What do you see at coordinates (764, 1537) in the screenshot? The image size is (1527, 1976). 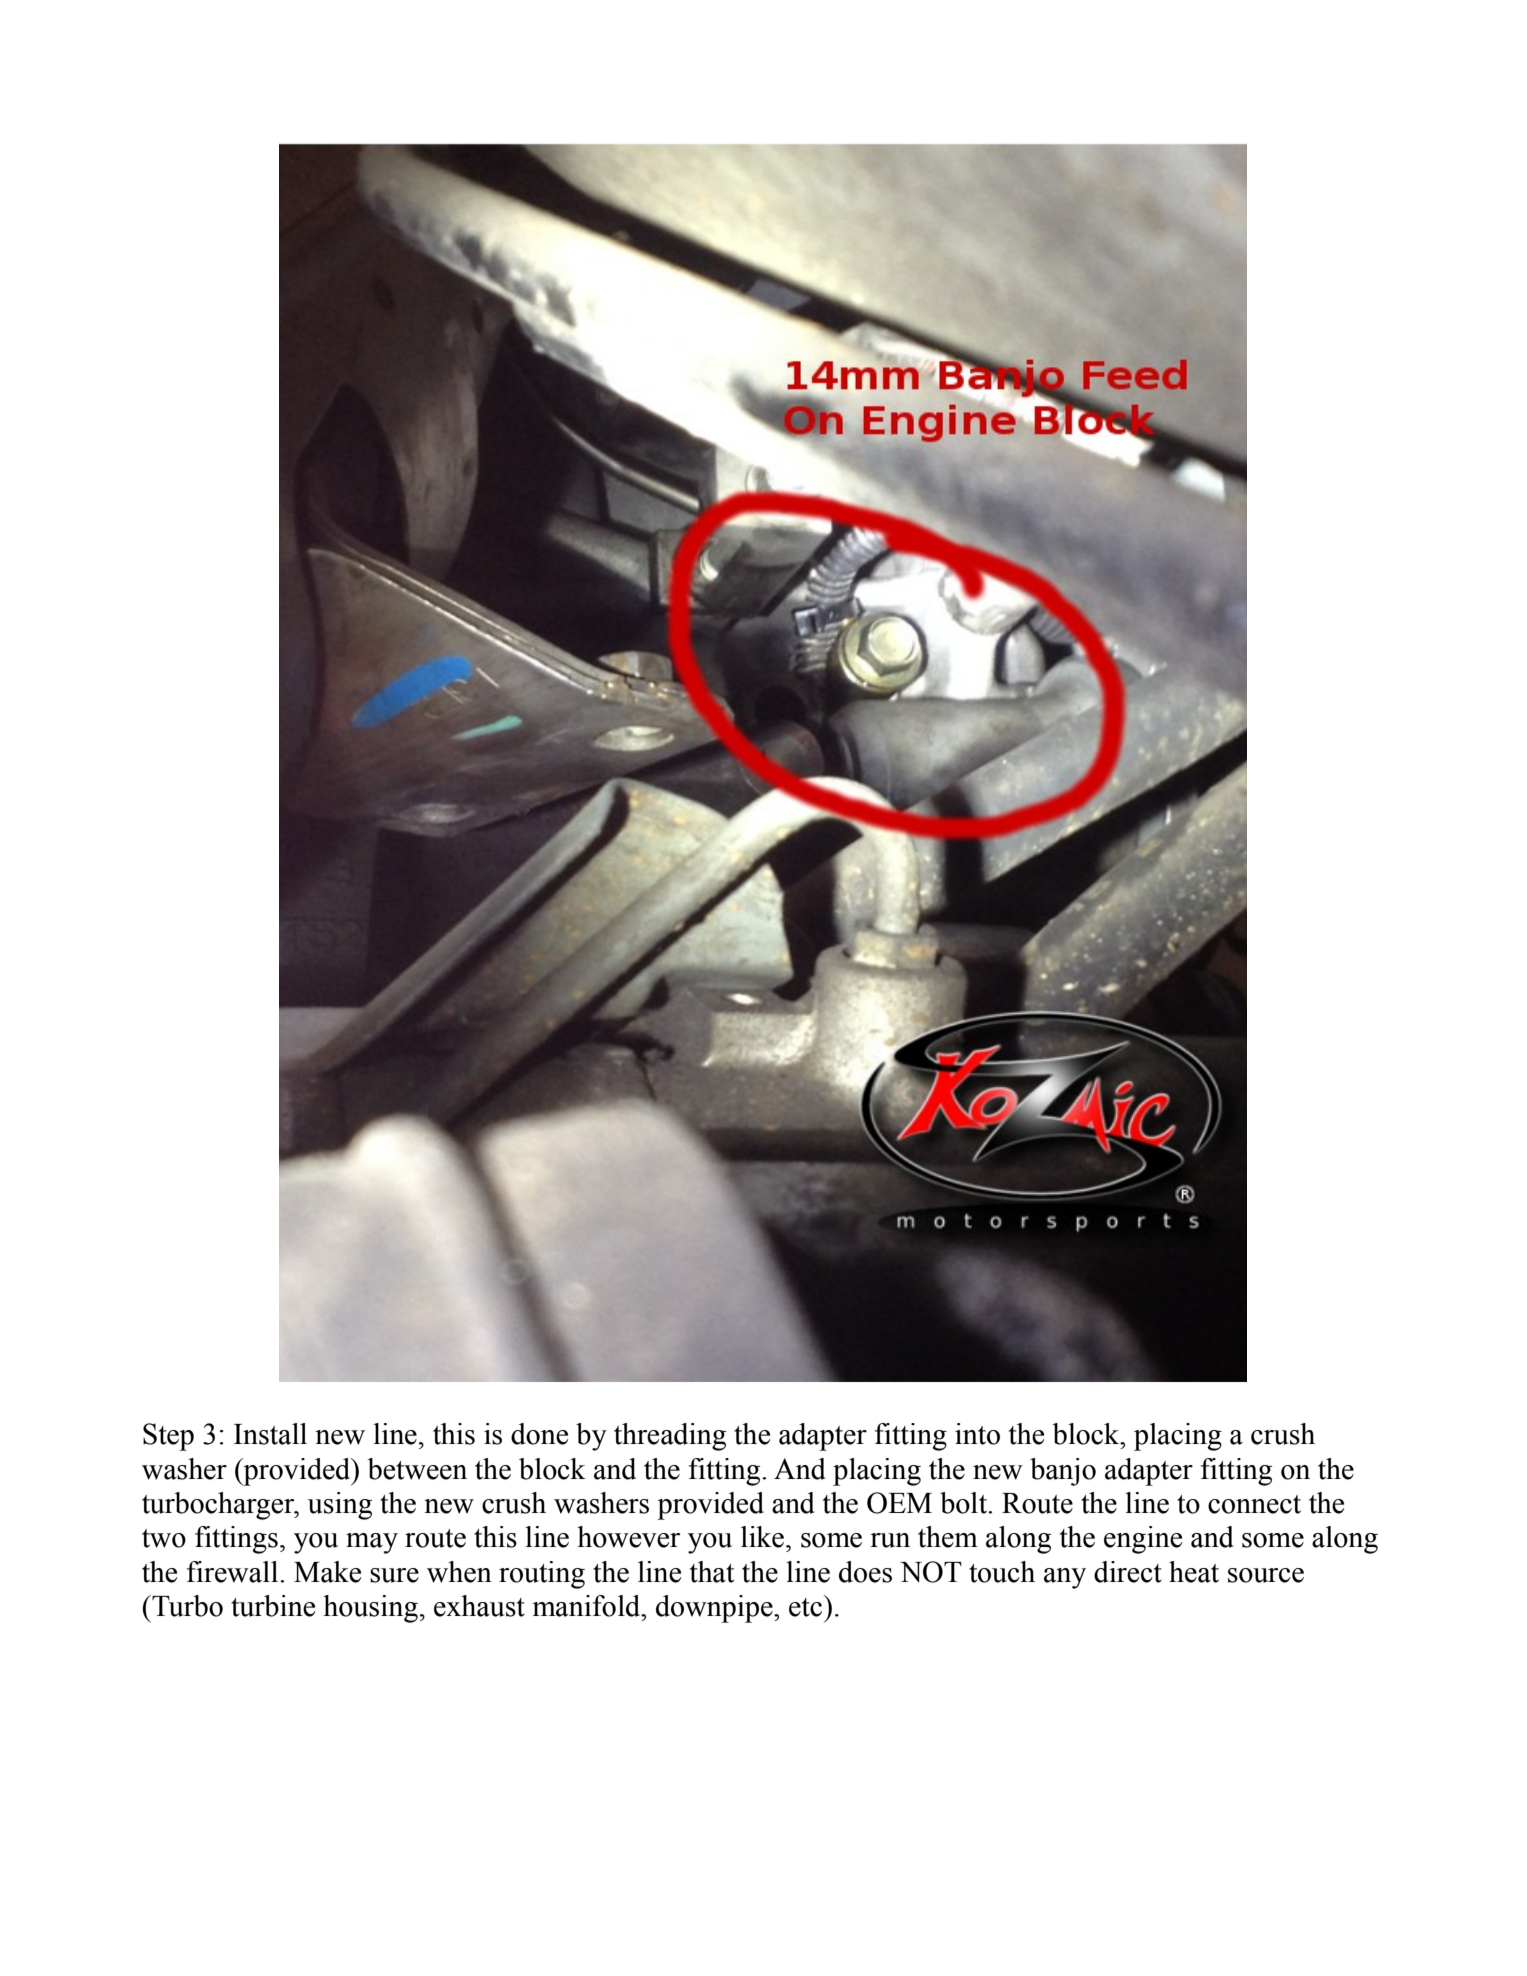 I see `like` at bounding box center [764, 1537].
